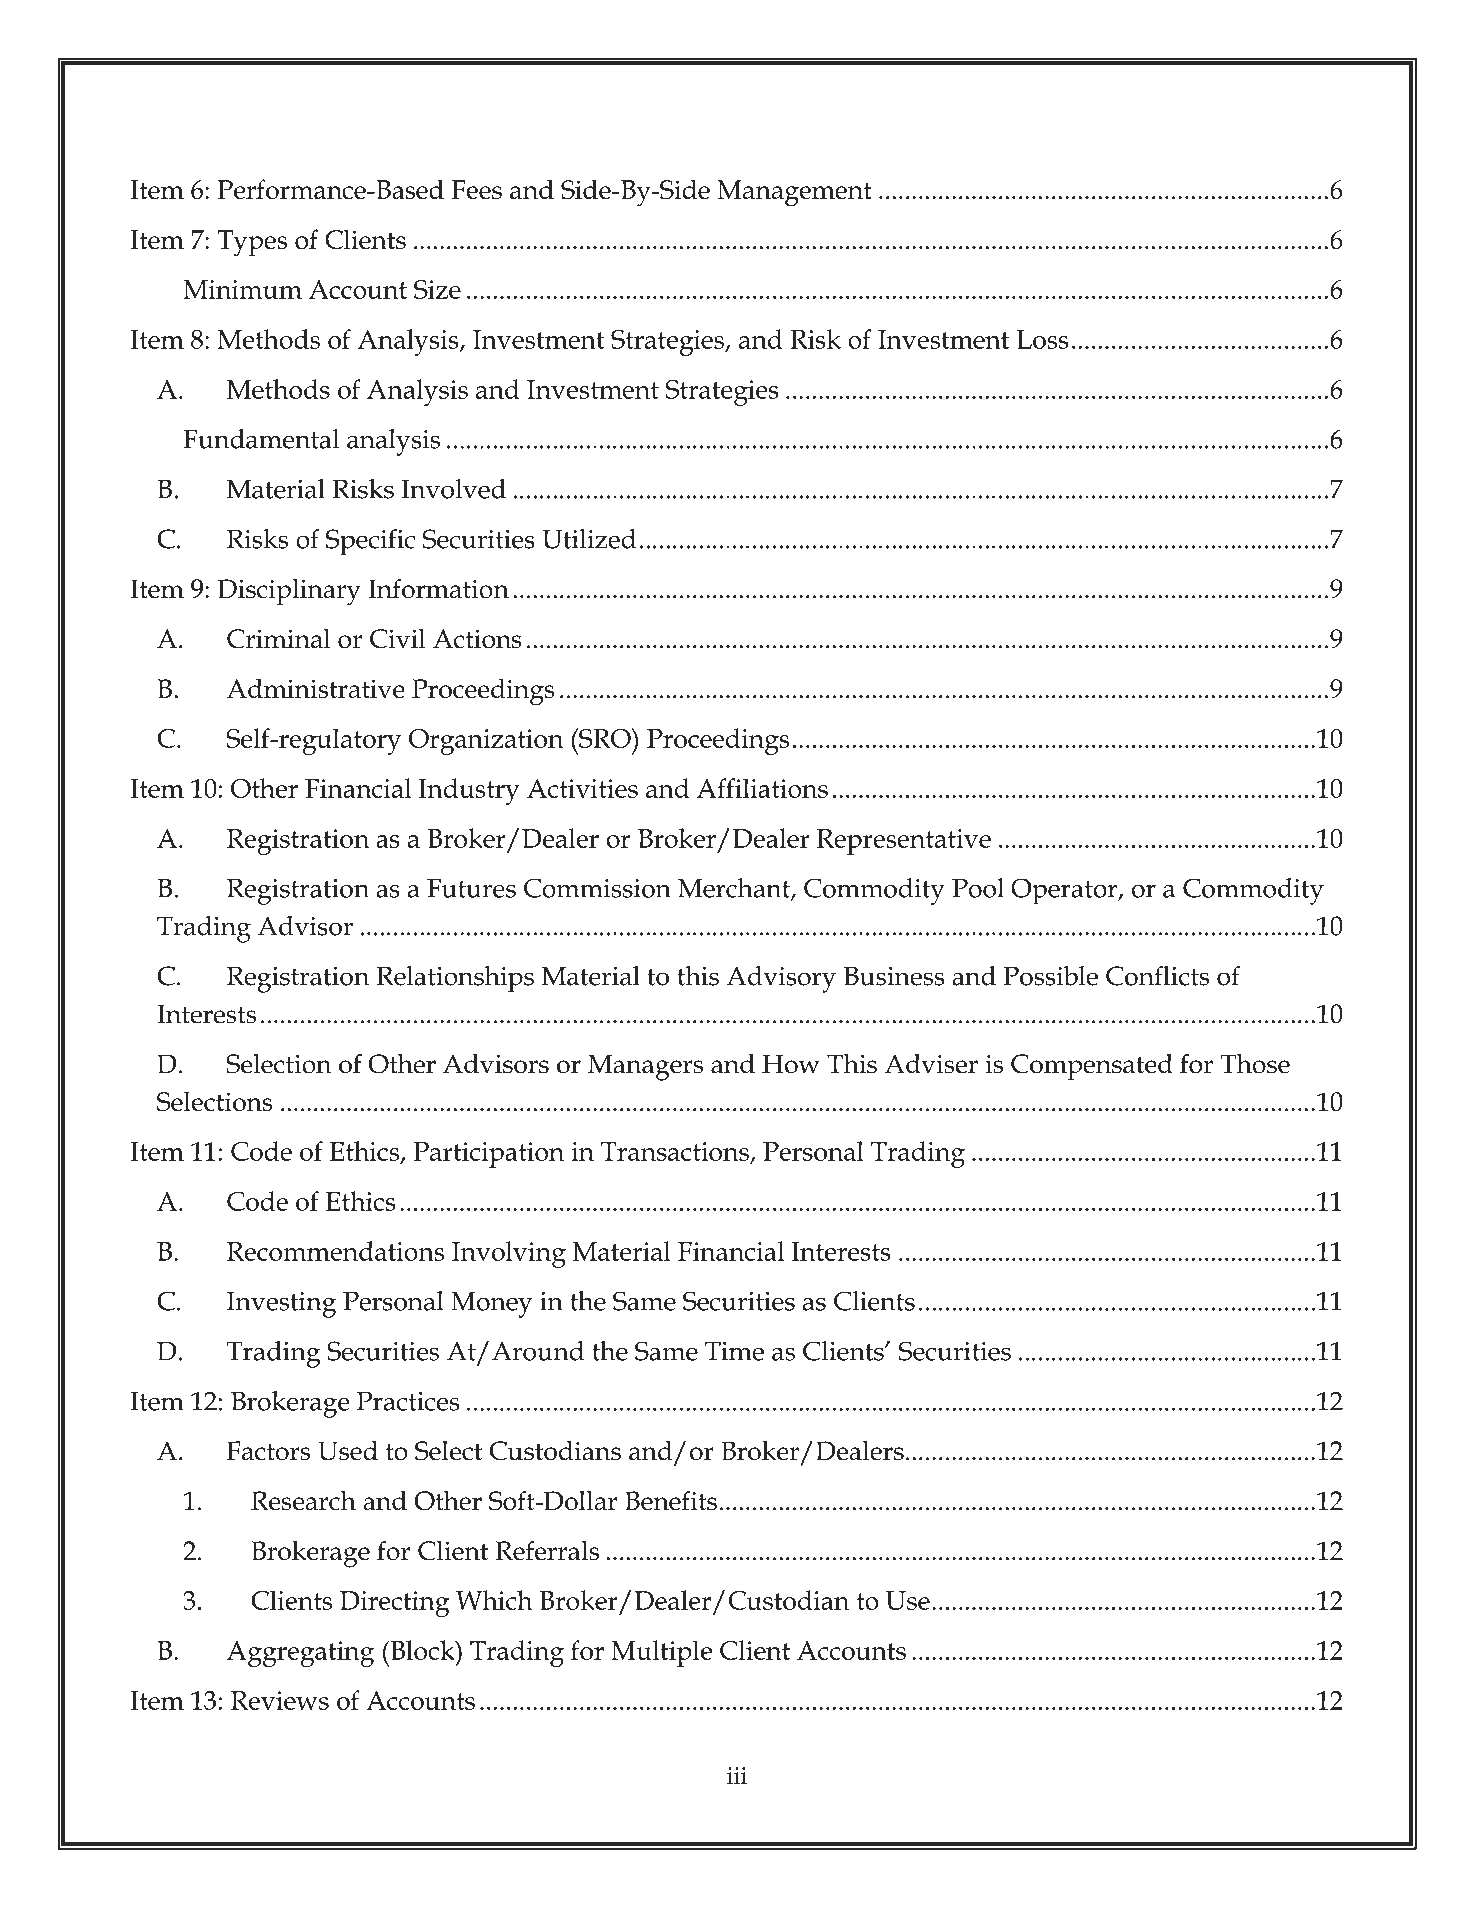 The width and height of the document is (1474, 1907). Describe the element at coordinates (280, 1700) in the document. I see `Reviews` at that location.
